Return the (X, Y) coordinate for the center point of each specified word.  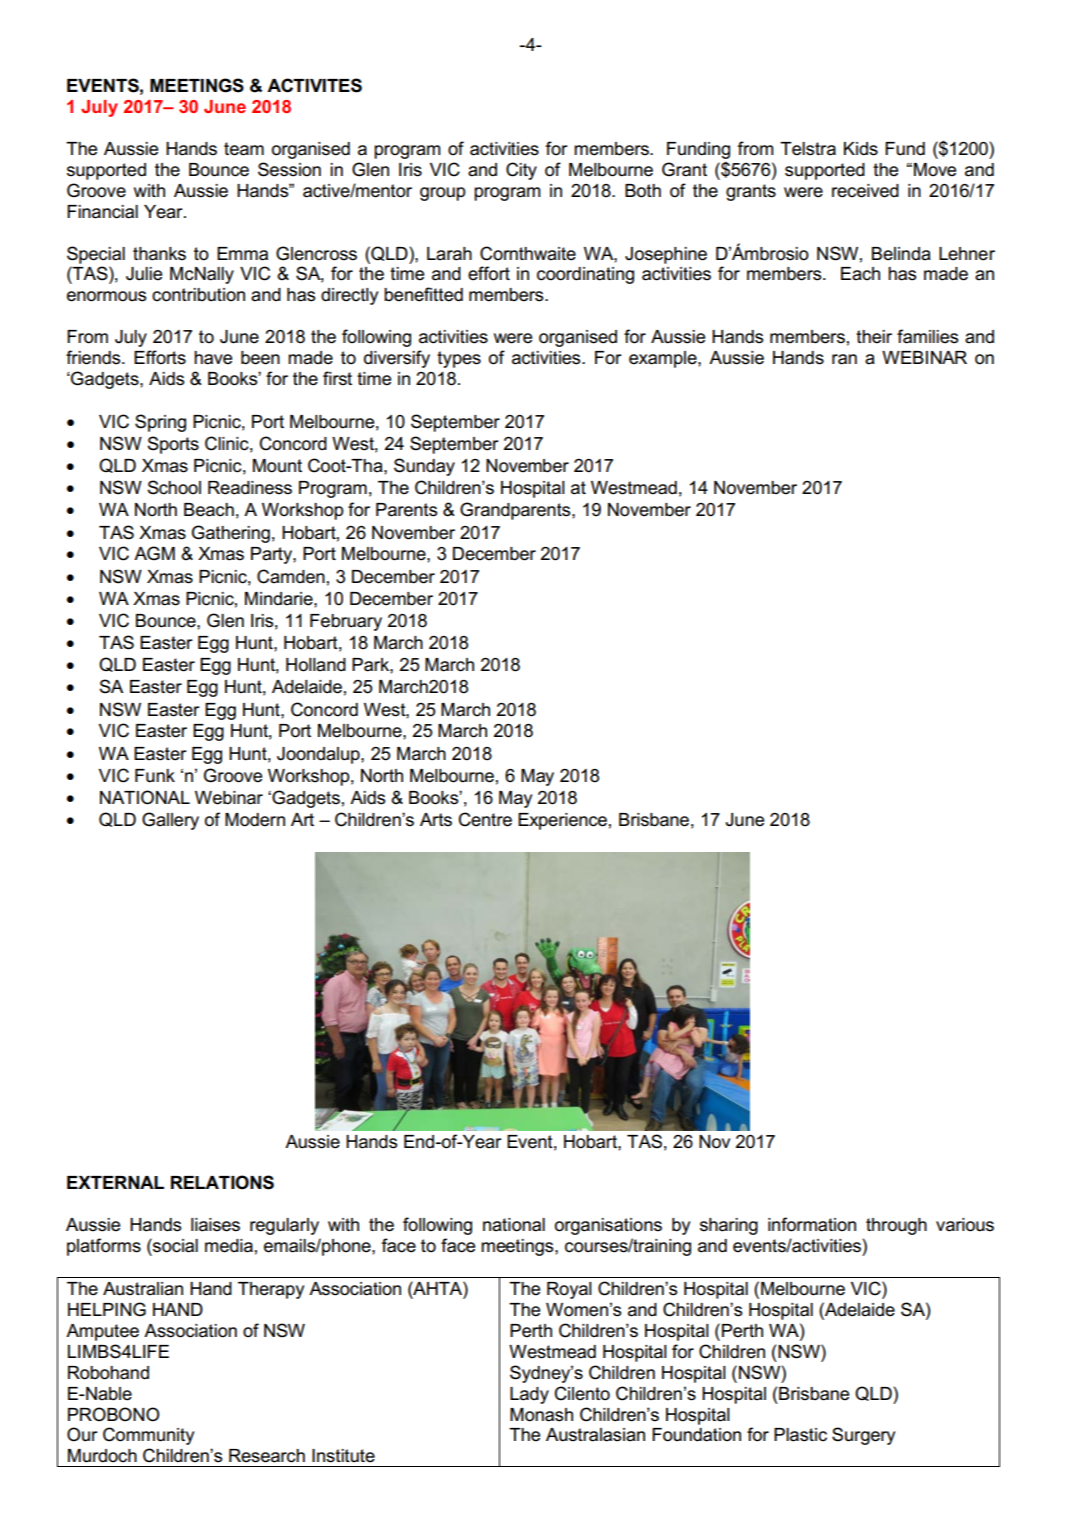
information (812, 1224)
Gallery (170, 821)
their (874, 337)
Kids (861, 149)
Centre (485, 819)
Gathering (231, 534)
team (244, 149)
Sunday (424, 467)
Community (148, 1436)
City (521, 171)
